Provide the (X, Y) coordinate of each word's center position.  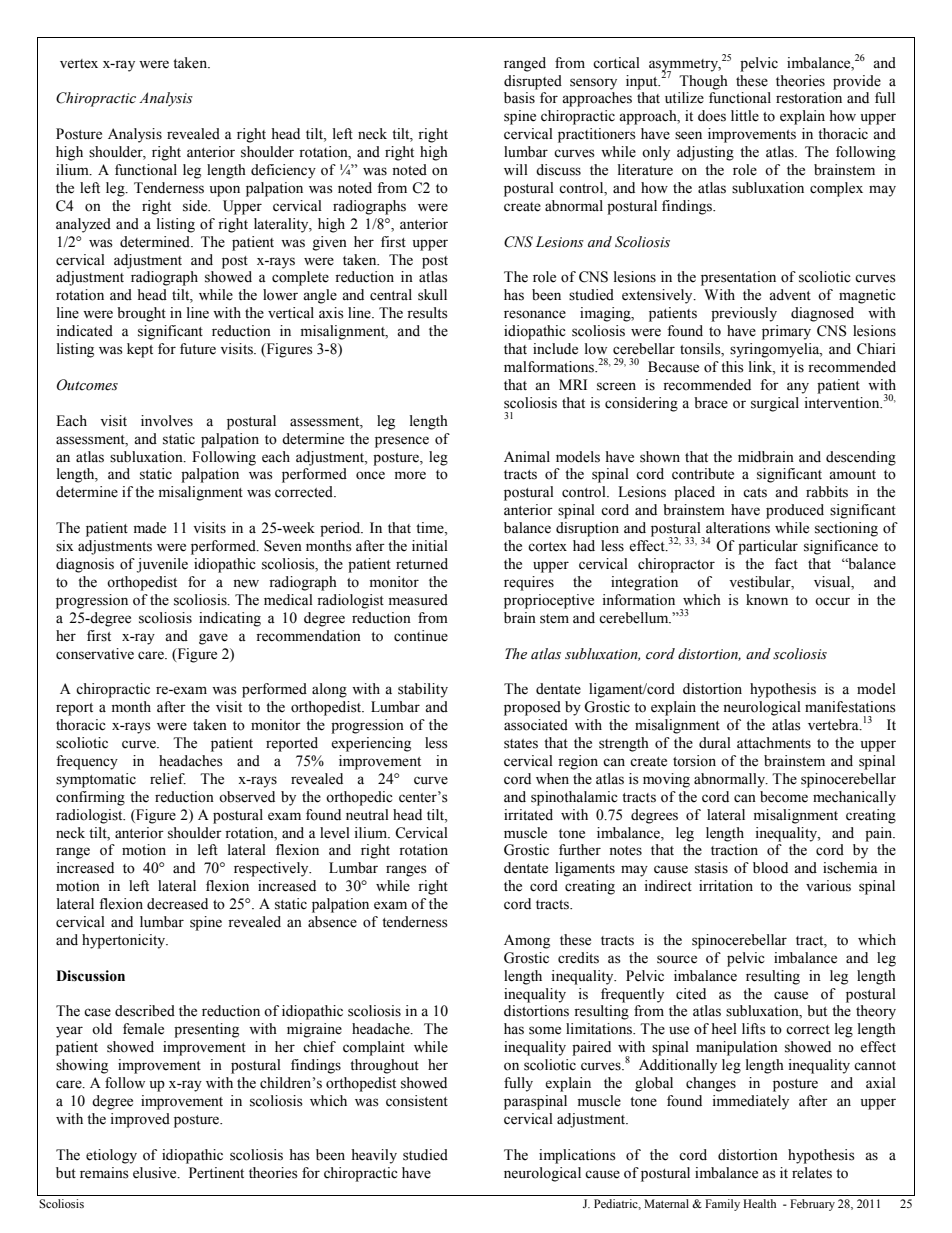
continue (421, 636)
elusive (156, 1173)
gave (213, 639)
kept (140, 350)
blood (770, 868)
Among (527, 941)
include (555, 349)
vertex (79, 64)
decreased (177, 904)
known (767, 600)
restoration (809, 98)
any (798, 388)
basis (519, 98)
